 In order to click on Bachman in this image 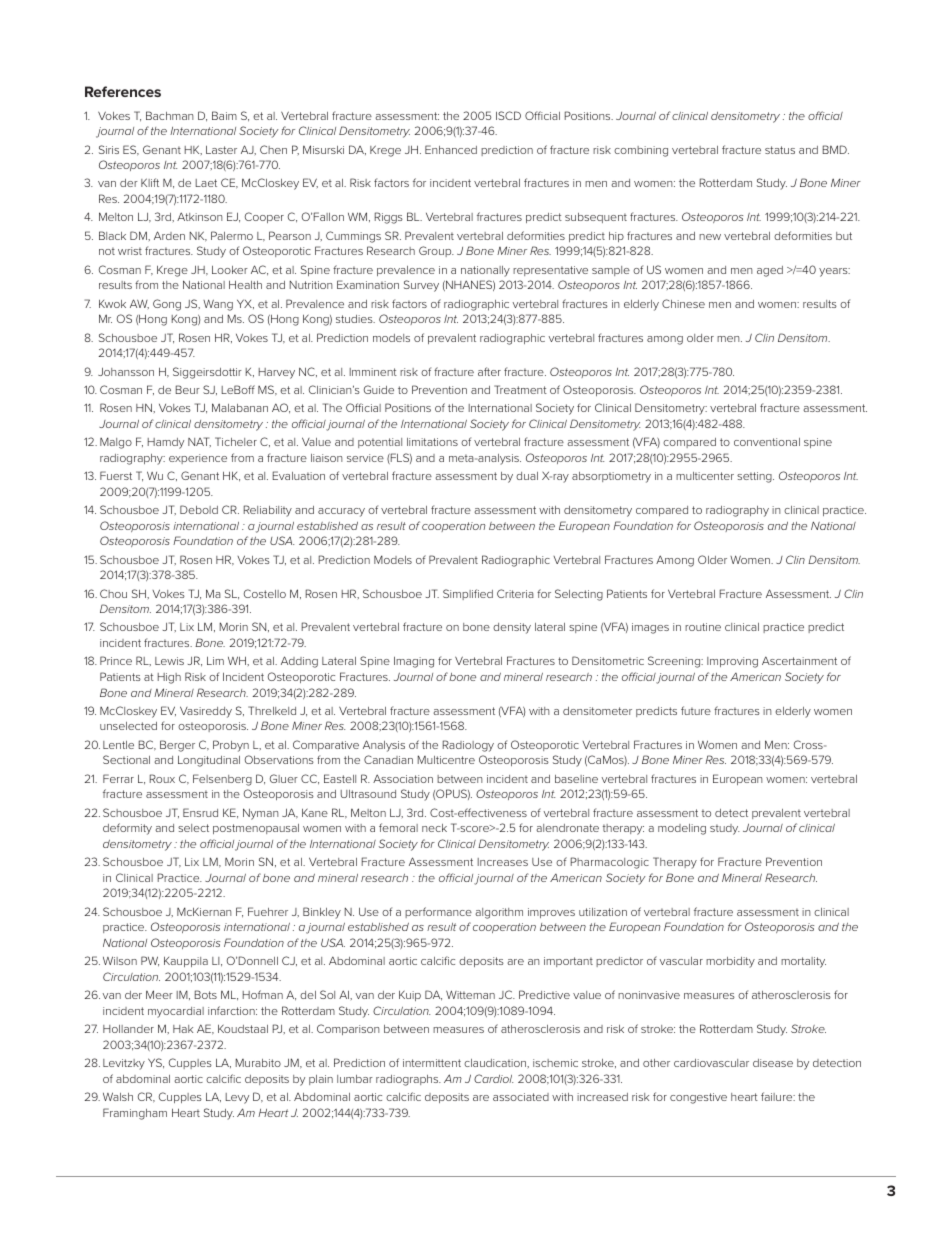, I will do `click(169, 115)`.
